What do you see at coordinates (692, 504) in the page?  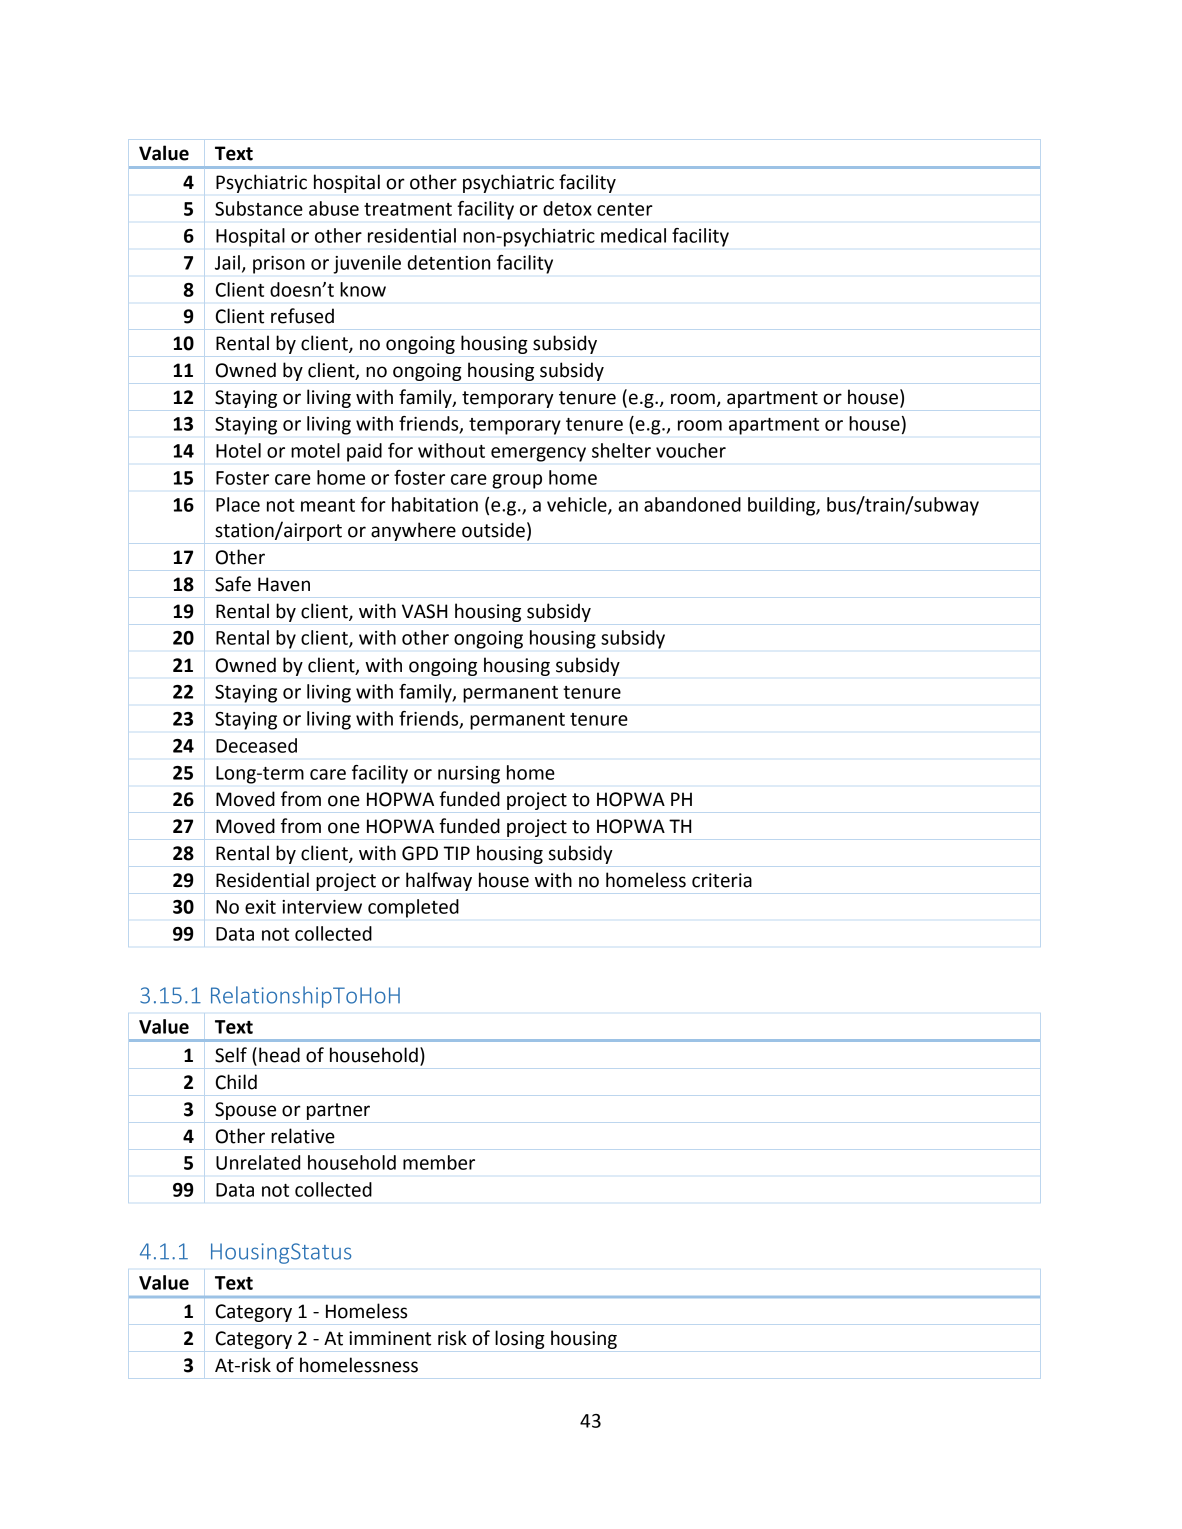 I see `abandoned` at bounding box center [692, 504].
